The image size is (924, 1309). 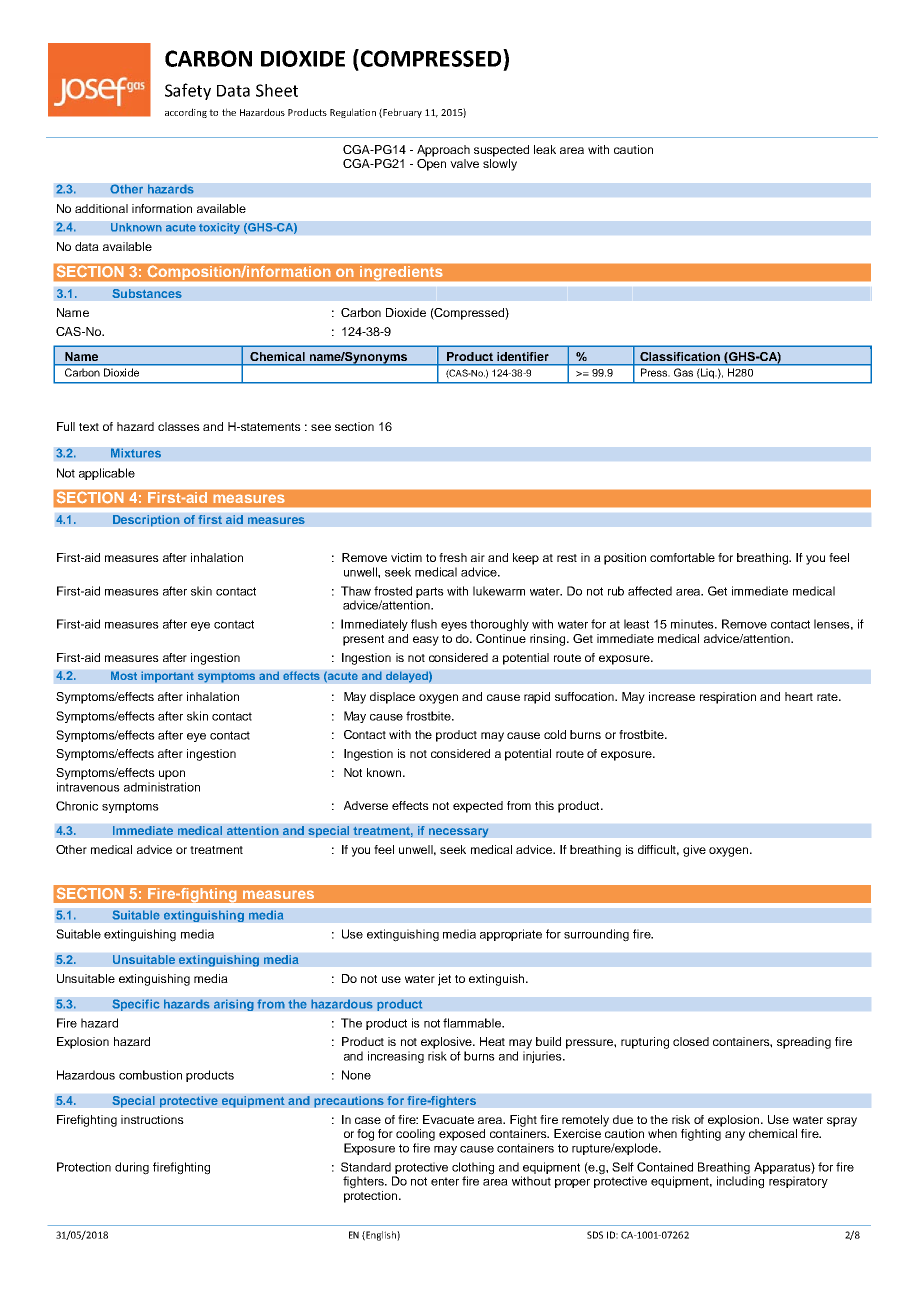 I want to click on comfortable, so click(x=682, y=557).
